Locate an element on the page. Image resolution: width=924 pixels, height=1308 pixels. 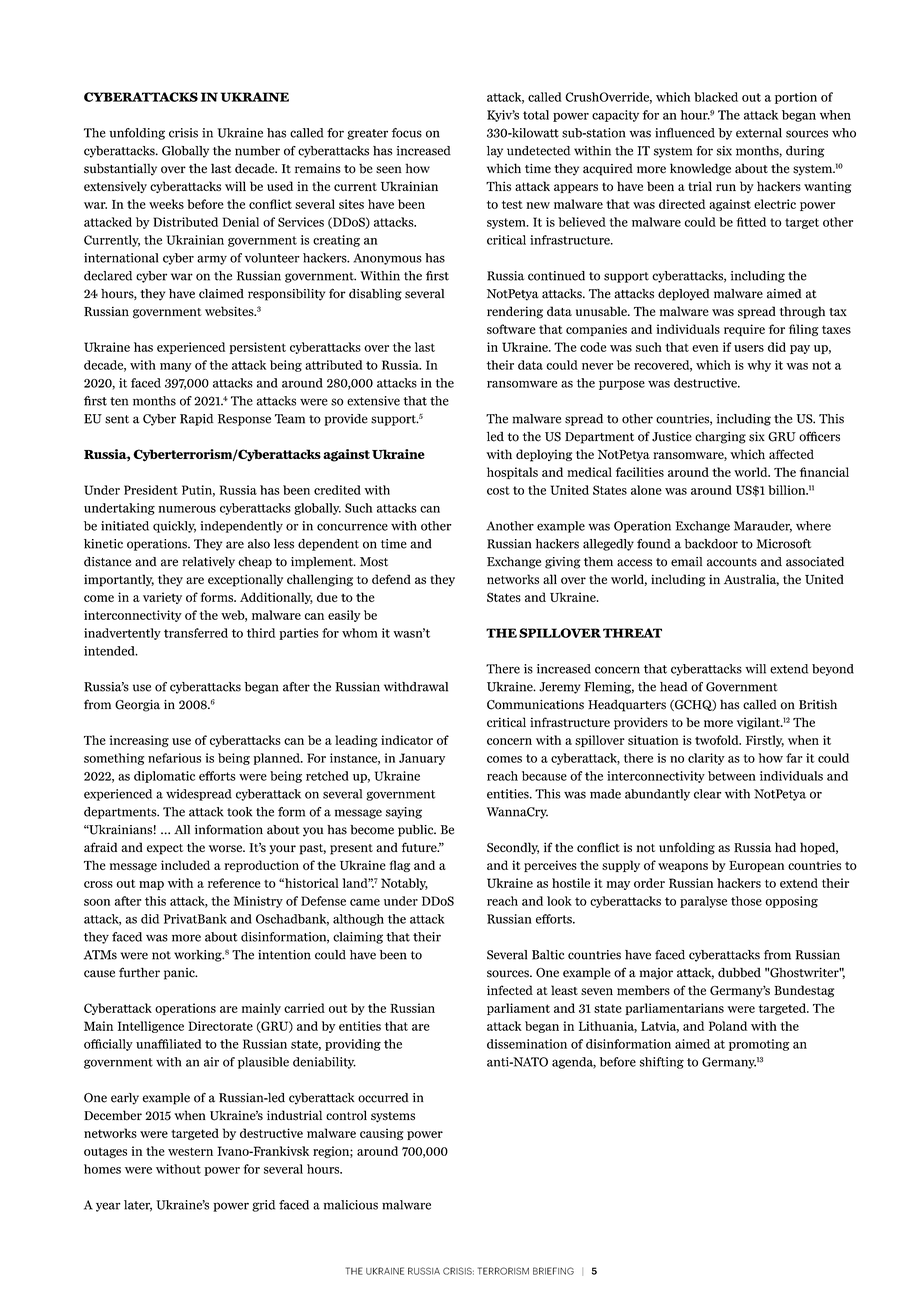
Communications is located at coordinates (535, 705).
